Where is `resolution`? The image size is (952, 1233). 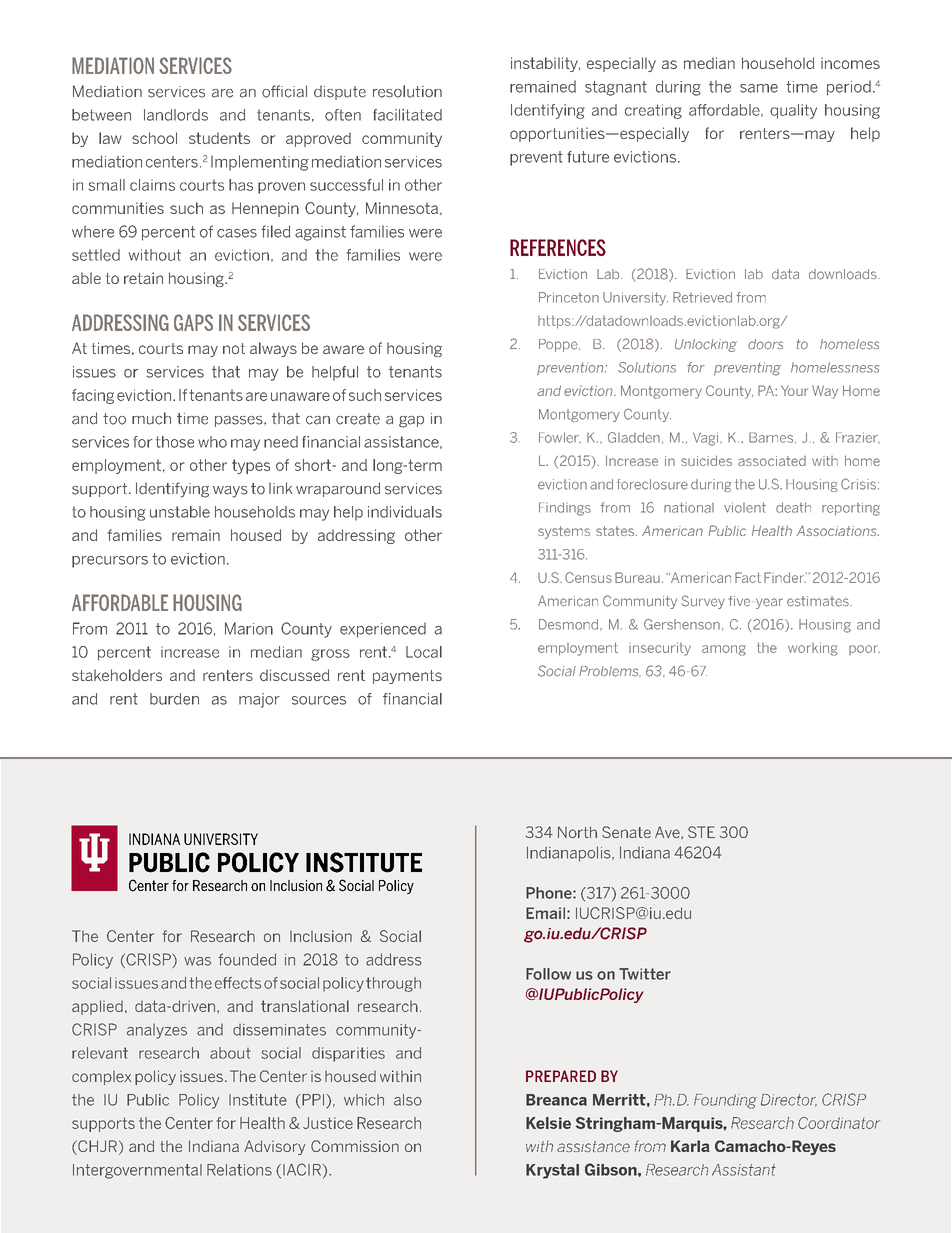 resolution is located at coordinates (407, 91).
